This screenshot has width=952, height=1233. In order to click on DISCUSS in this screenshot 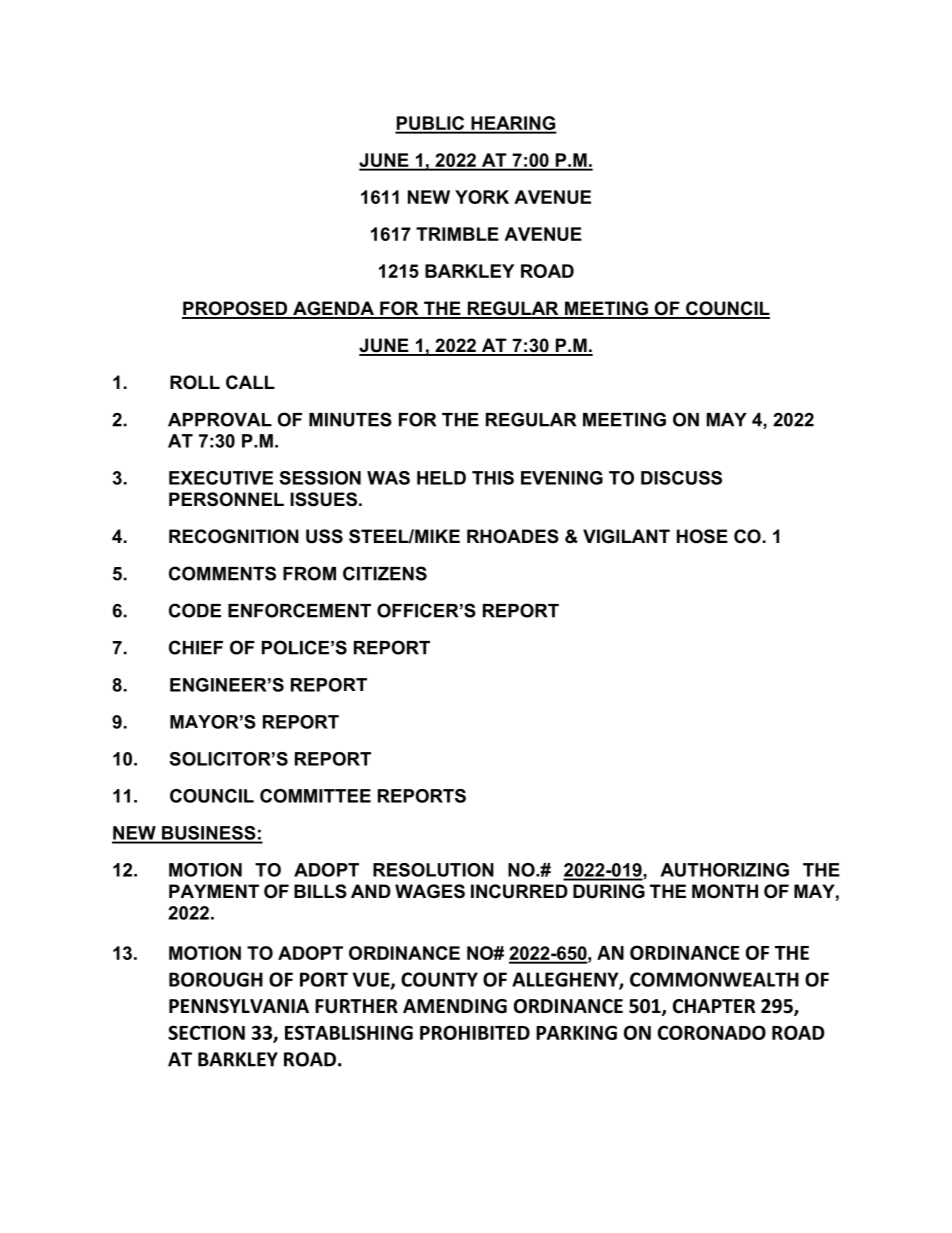, I will do `click(681, 478)`.
